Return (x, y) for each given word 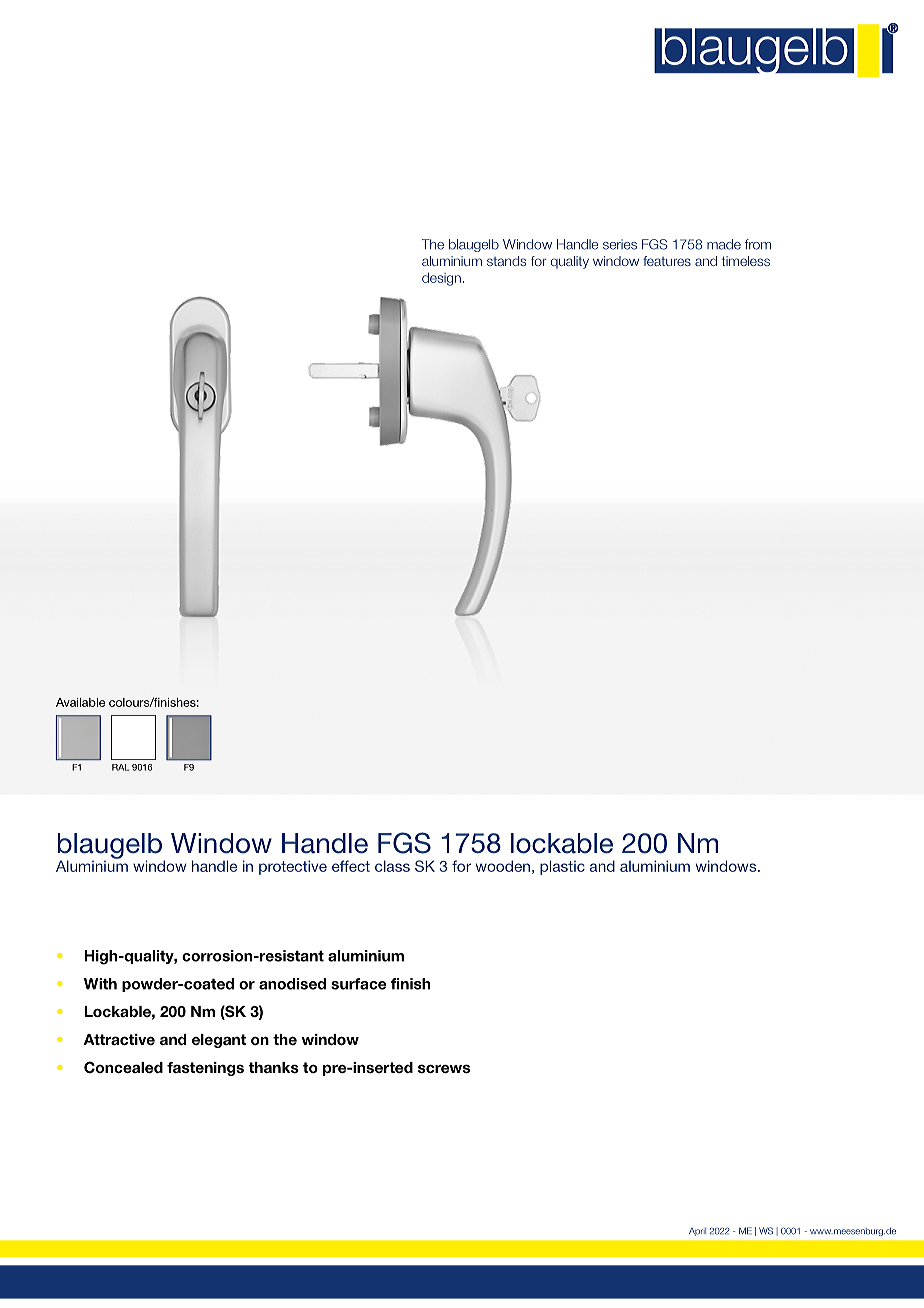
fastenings (205, 1069)
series (620, 244)
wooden (503, 866)
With (100, 984)
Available (80, 702)
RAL (120, 767)
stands (506, 261)
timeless (746, 261)
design (441, 279)
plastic (562, 867)
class (392, 866)
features (667, 261)
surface (358, 984)
